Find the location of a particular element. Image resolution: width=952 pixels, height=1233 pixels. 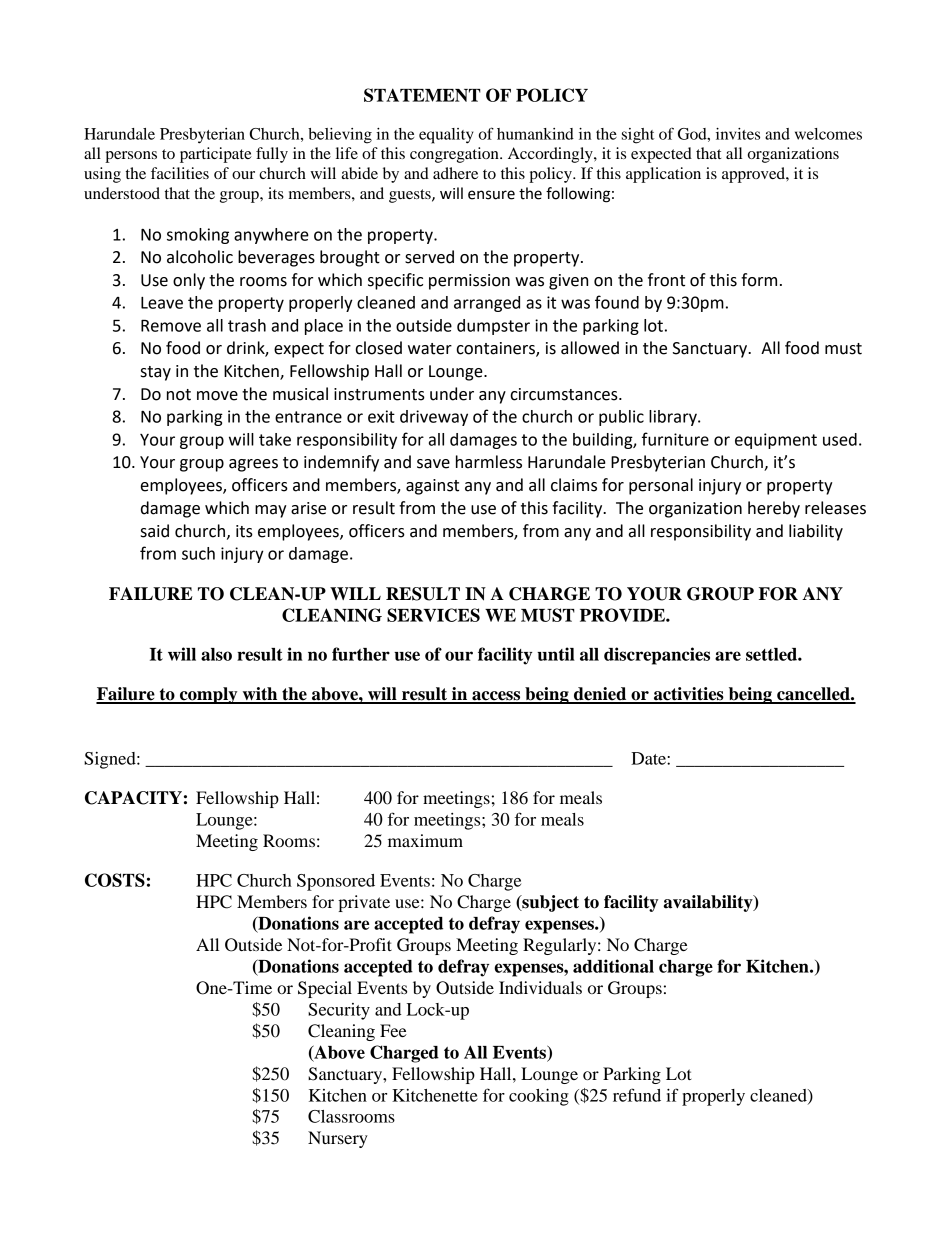

harmless is located at coordinates (489, 462).
